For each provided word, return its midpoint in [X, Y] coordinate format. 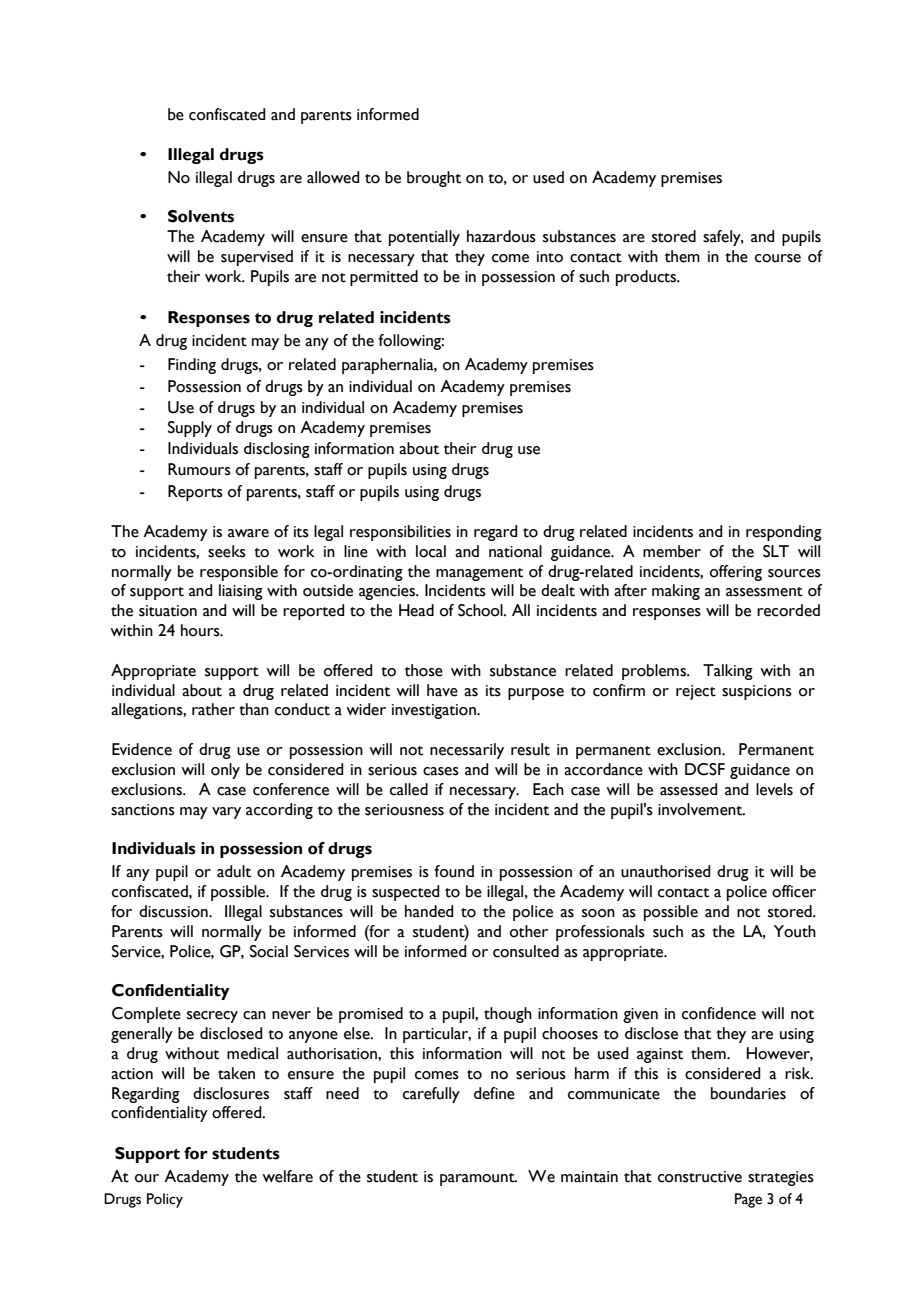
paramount [478, 1179]
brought [434, 179]
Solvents [201, 216]
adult [234, 871]
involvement [701, 809]
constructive [700, 1177]
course [778, 258]
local [431, 551]
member [672, 551]
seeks [227, 551]
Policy [165, 1200]
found [454, 871]
